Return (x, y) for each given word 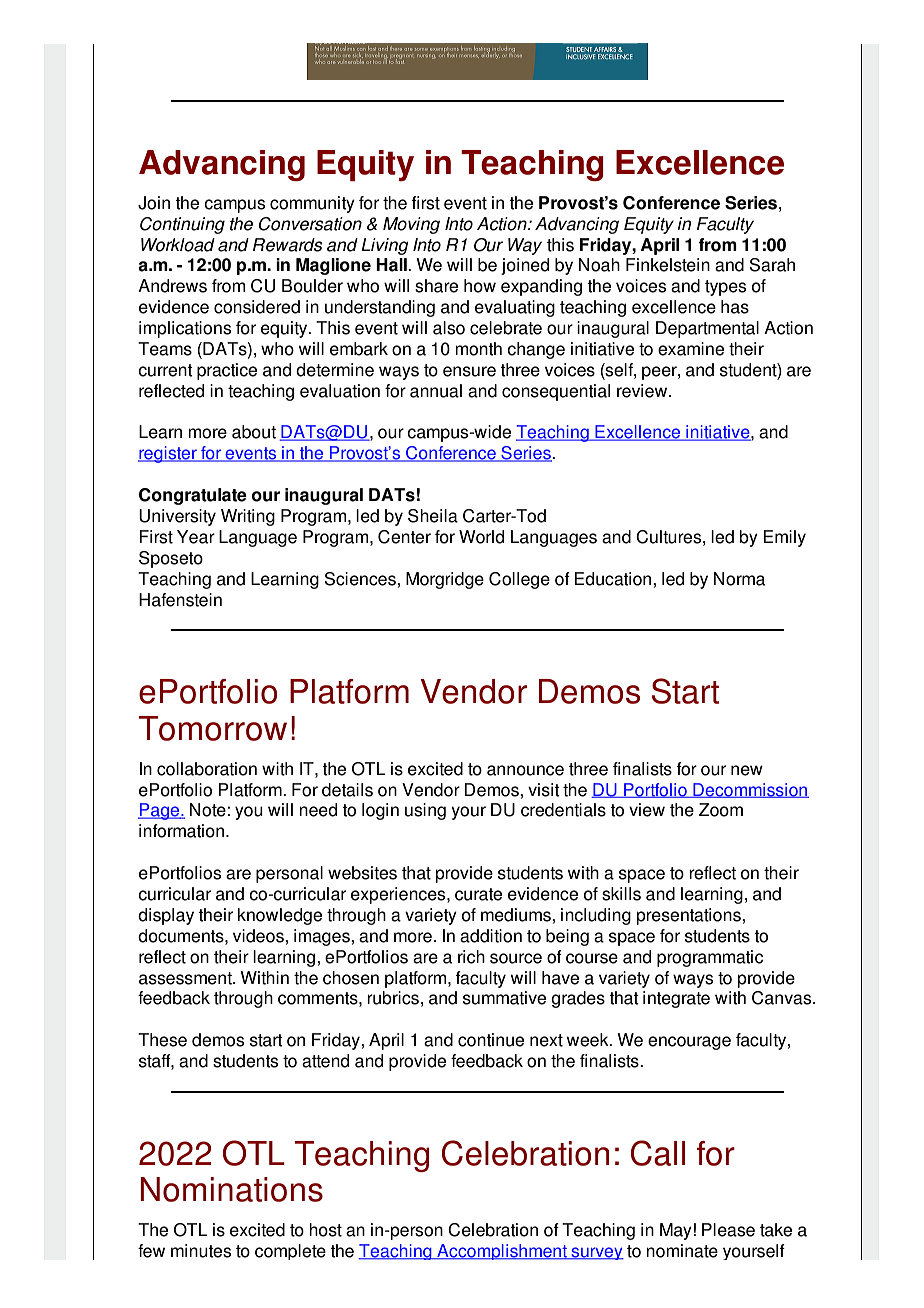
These (162, 1040)
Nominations (231, 1189)
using (425, 811)
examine (691, 349)
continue (491, 1040)
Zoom (721, 810)
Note (208, 810)
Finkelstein (668, 265)
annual (436, 391)
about (254, 432)
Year (196, 537)
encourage (689, 1043)
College (519, 580)
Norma (739, 579)
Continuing (182, 225)
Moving (411, 225)
